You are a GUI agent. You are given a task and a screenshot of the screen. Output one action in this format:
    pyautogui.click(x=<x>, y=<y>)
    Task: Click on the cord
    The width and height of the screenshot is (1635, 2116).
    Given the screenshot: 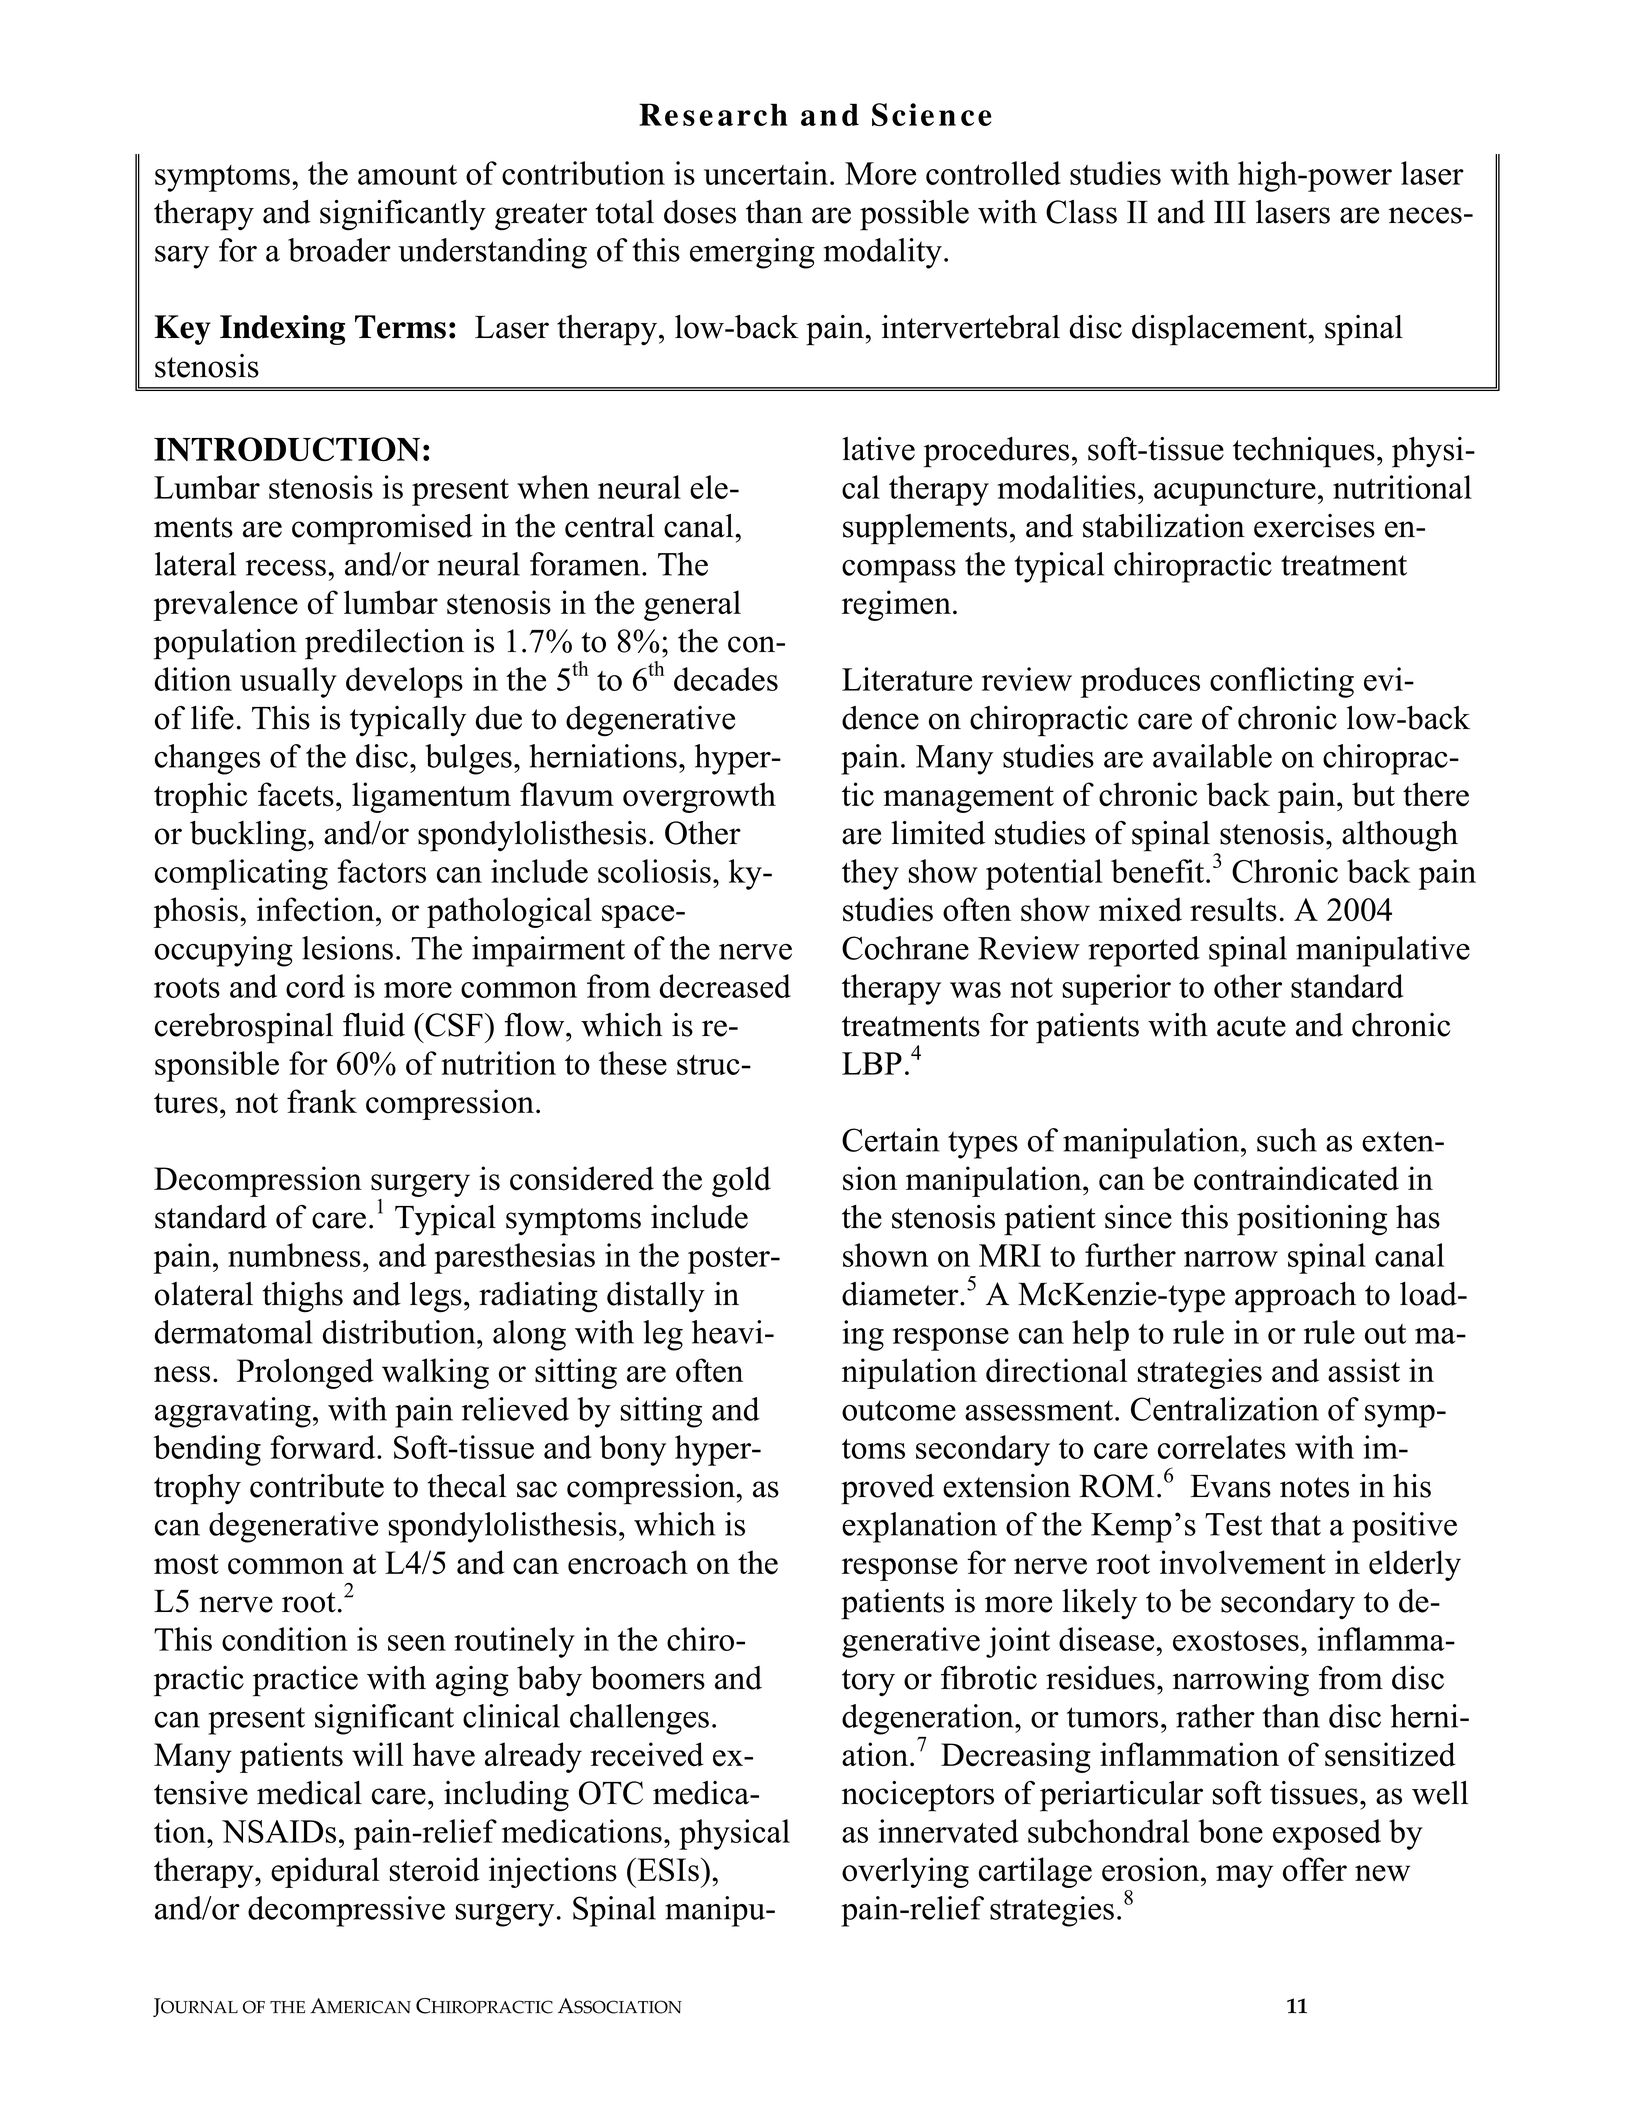 What is the action you would take?
    pyautogui.click(x=315, y=986)
